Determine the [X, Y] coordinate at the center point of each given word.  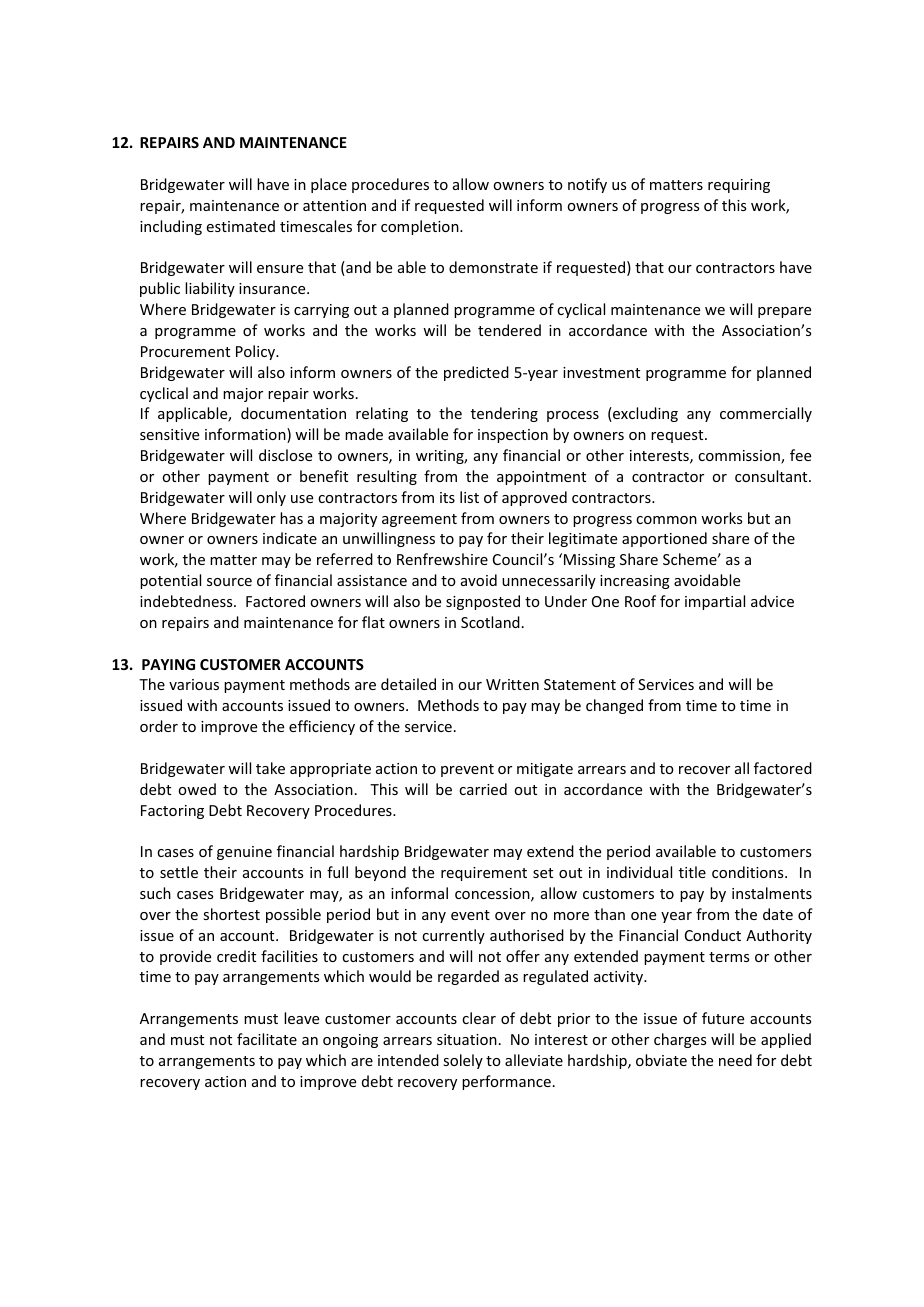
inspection [513, 436]
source [229, 582]
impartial [715, 602]
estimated [241, 226]
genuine [244, 853]
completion [421, 227]
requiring [739, 186]
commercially [766, 414]
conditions [749, 872]
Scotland [490, 622]
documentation [293, 413]
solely [463, 1061]
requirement [484, 874]
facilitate [267, 1039]
